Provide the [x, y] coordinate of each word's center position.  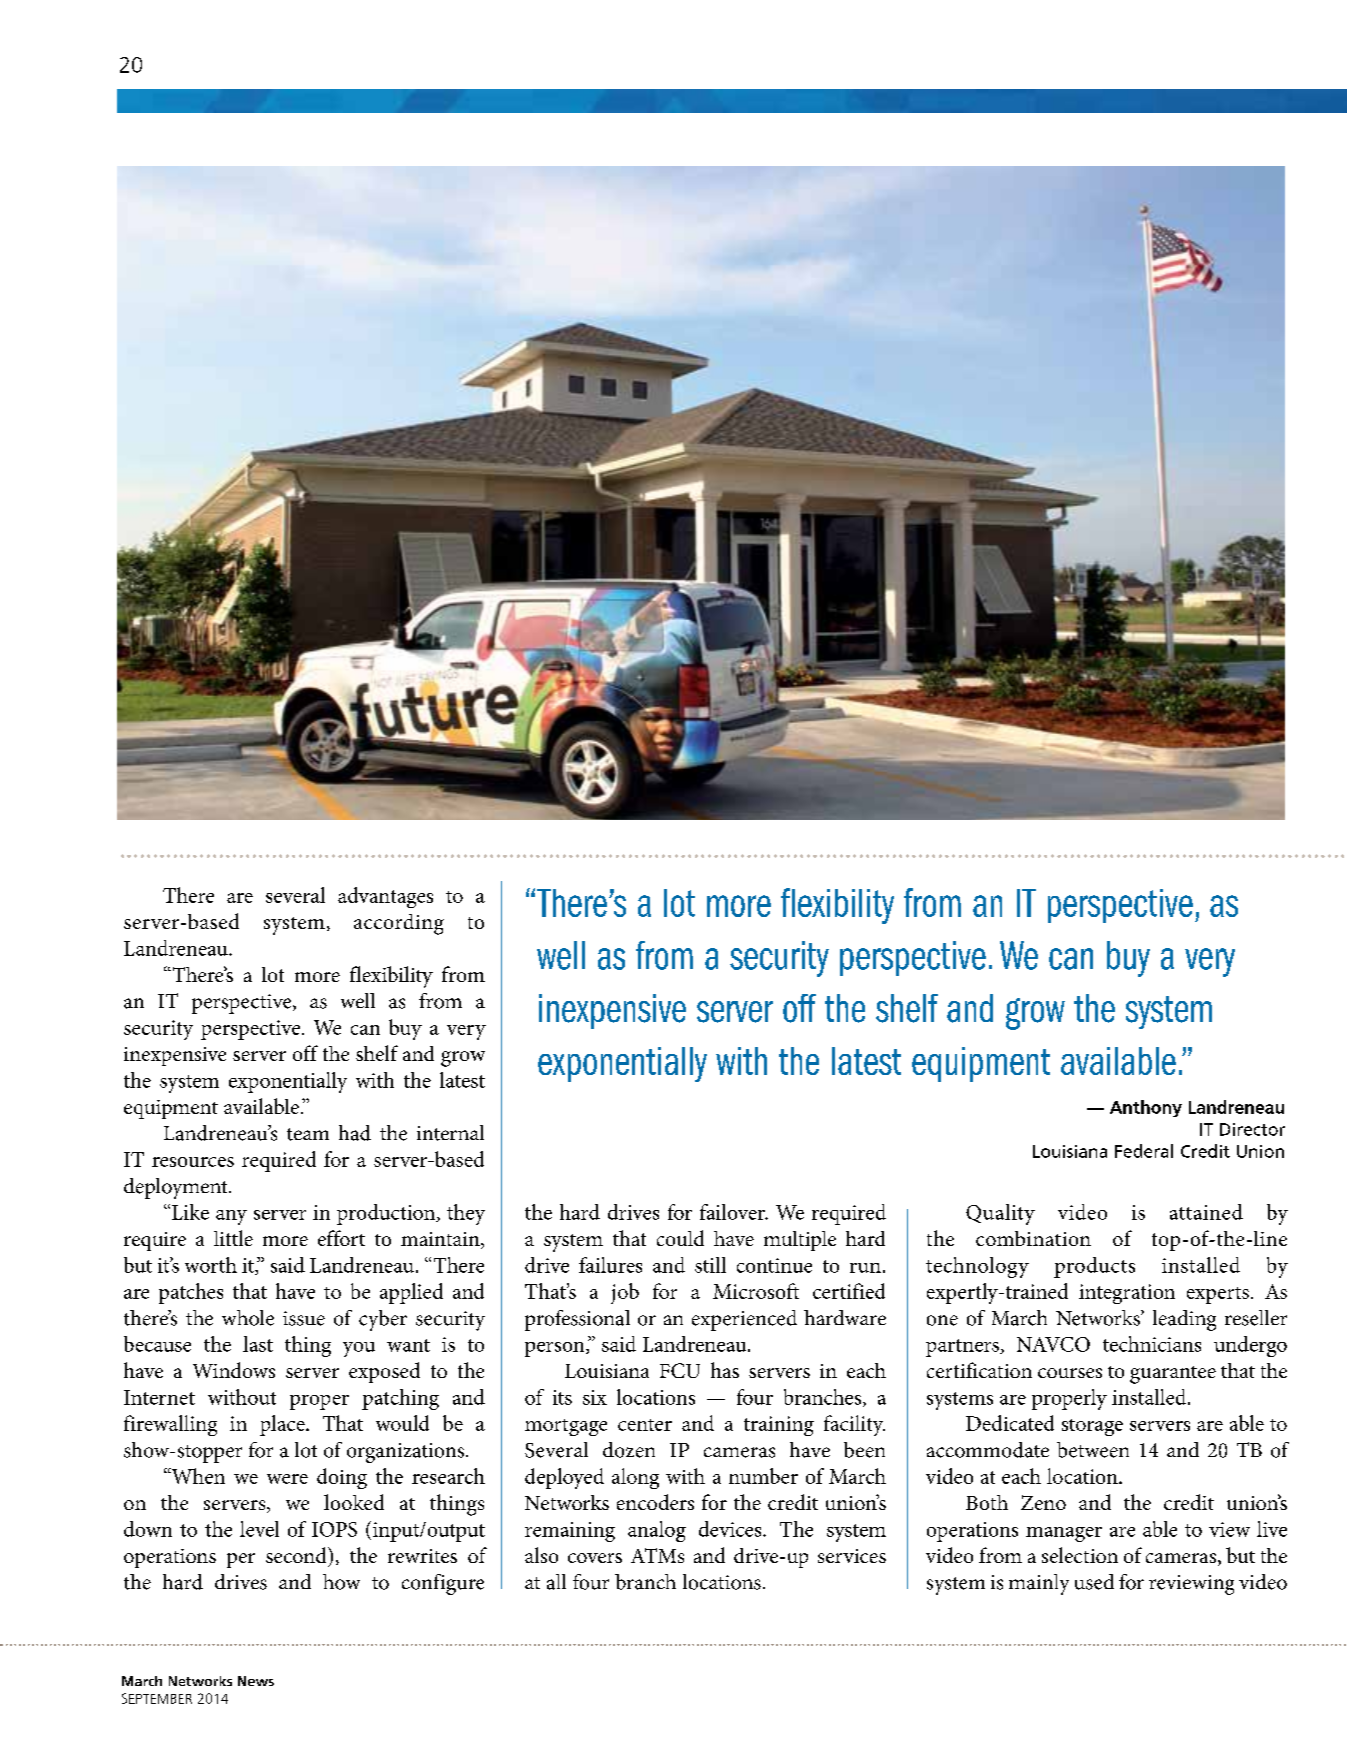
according [399, 924]
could [680, 1238]
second [297, 1555]
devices [731, 1529]
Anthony [1146, 1108]
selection [1080, 1555]
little [233, 1238]
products [1094, 1267]
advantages [385, 897]
